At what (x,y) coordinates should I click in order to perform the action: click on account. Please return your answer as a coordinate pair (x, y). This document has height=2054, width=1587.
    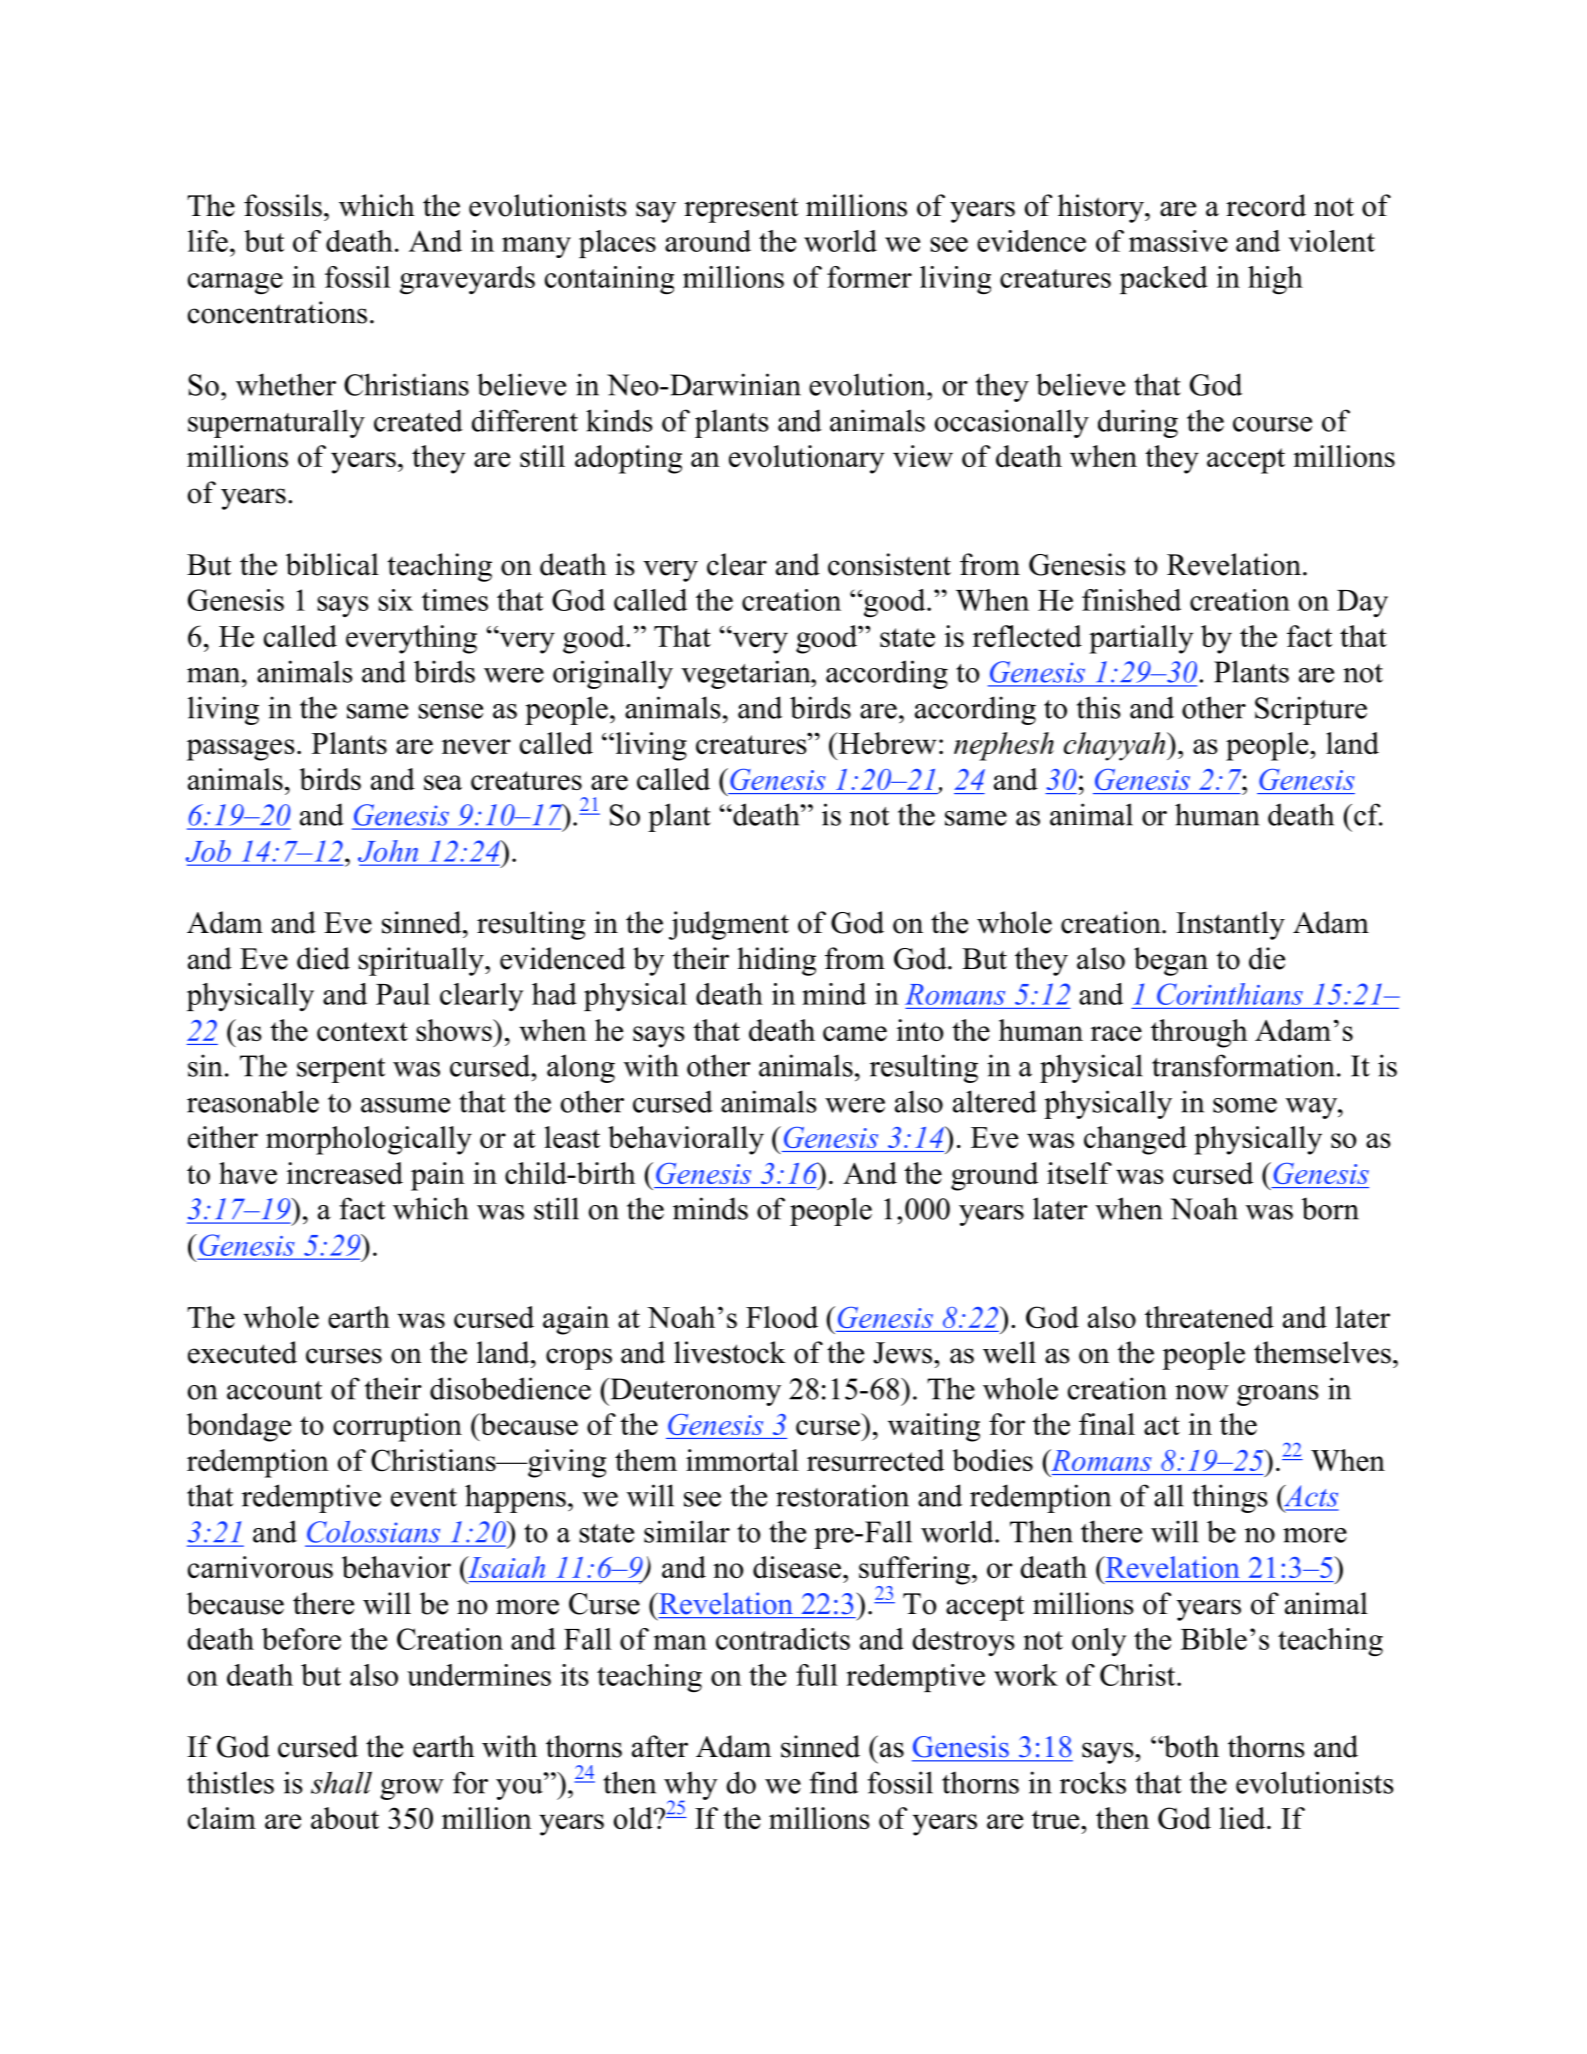
    Looking at the image, I should click on (274, 1390).
